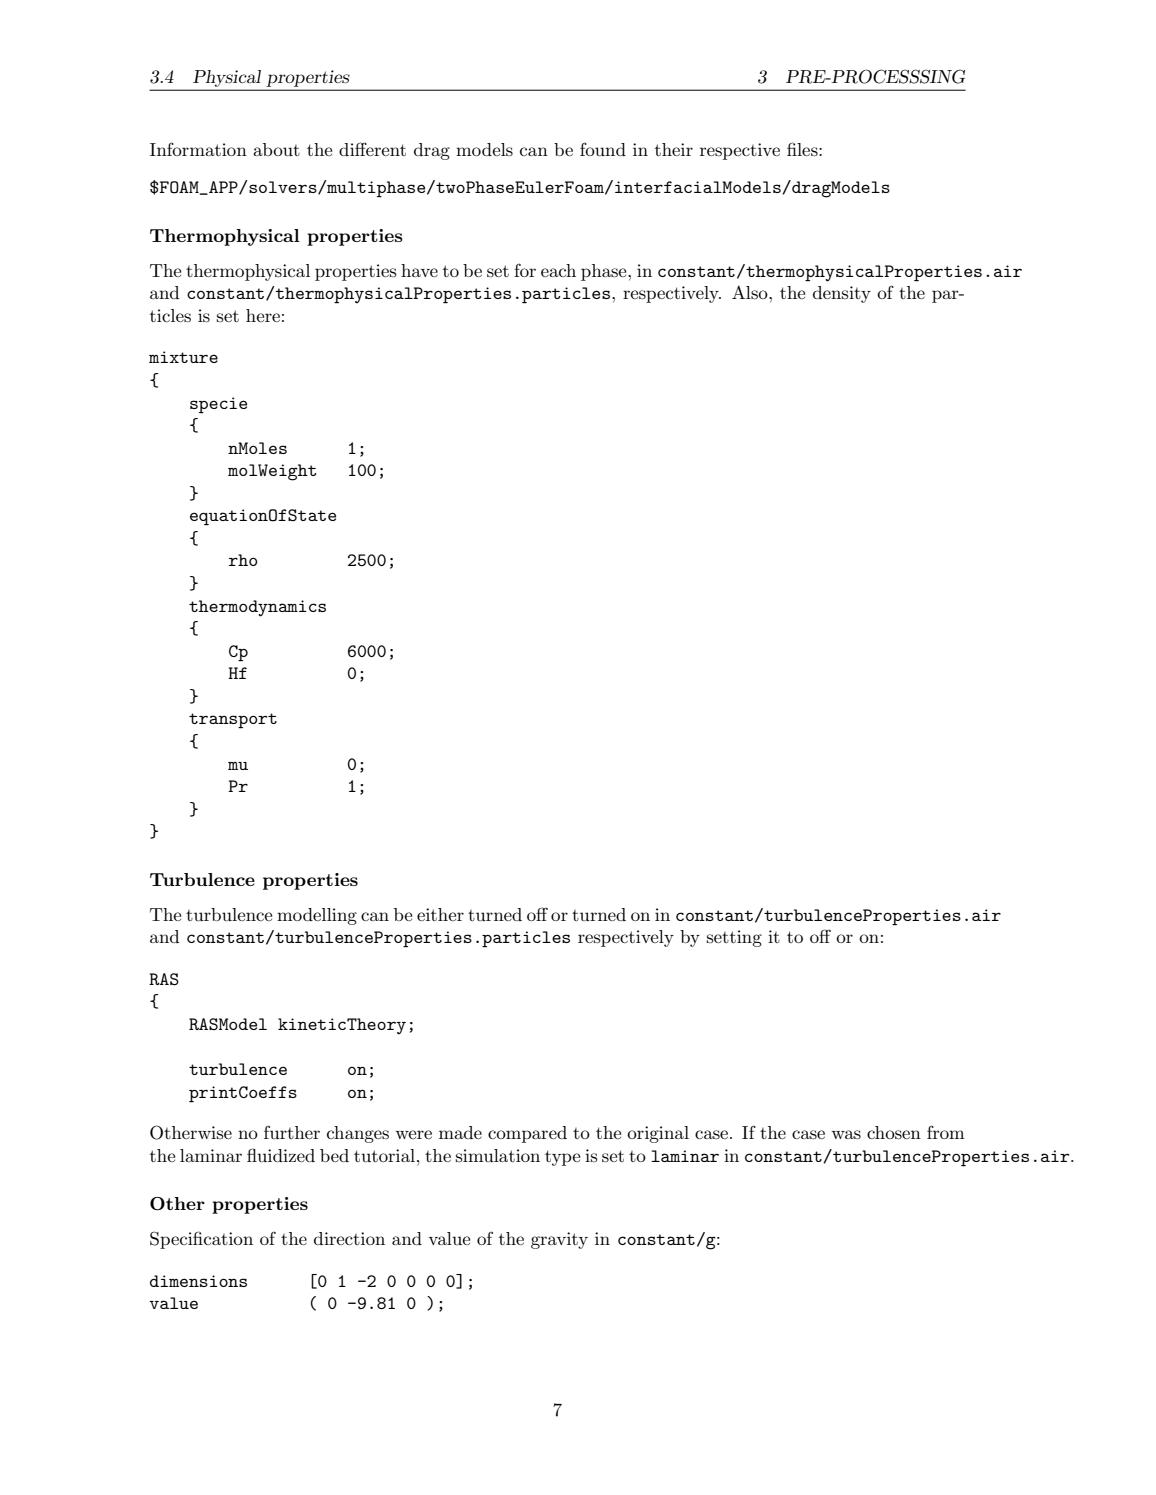  Describe the element at coordinates (257, 608) in the screenshot. I see `thermodynamics` at that location.
